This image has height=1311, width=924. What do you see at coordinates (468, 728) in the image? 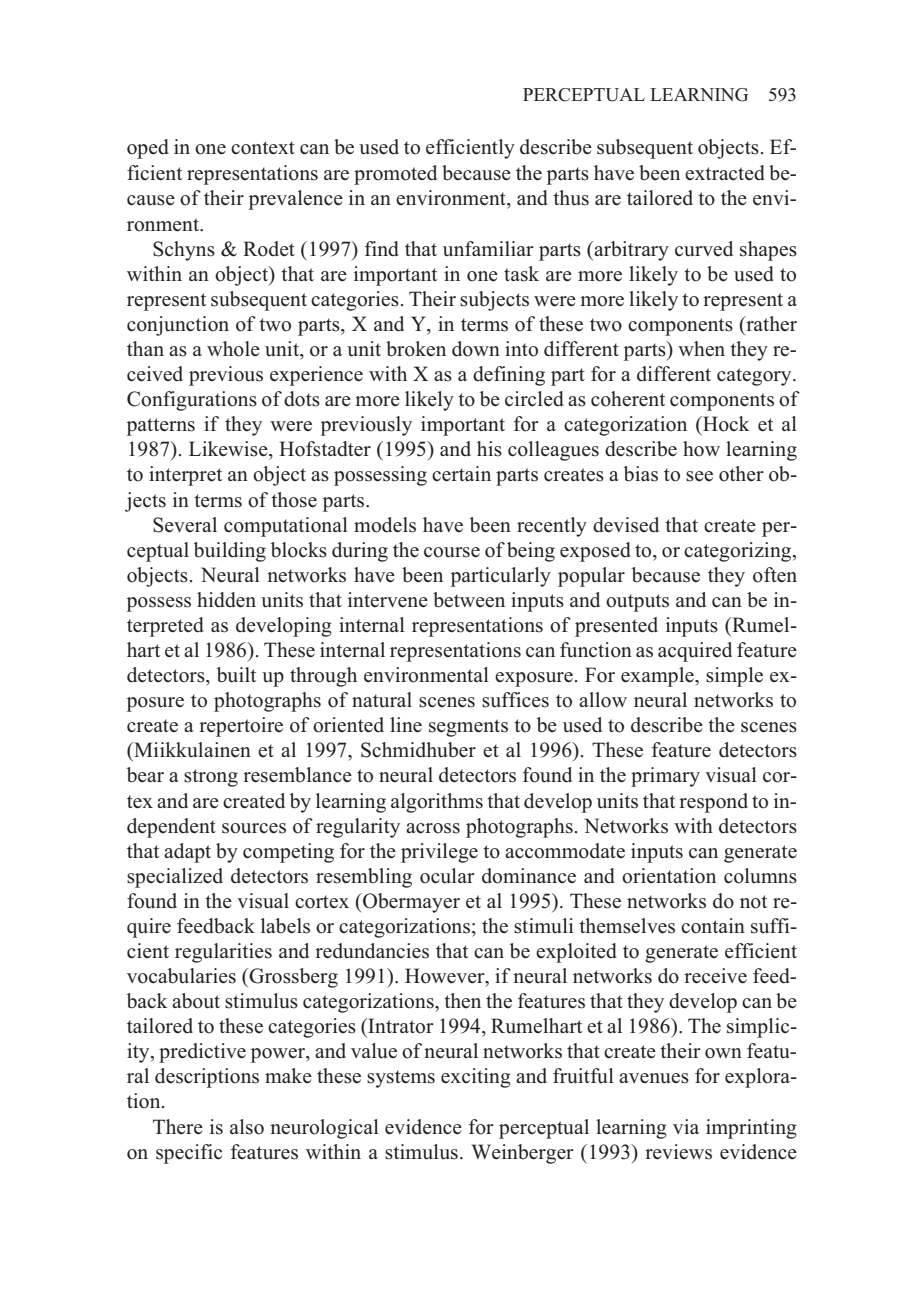
I see `segments` at bounding box center [468, 728].
